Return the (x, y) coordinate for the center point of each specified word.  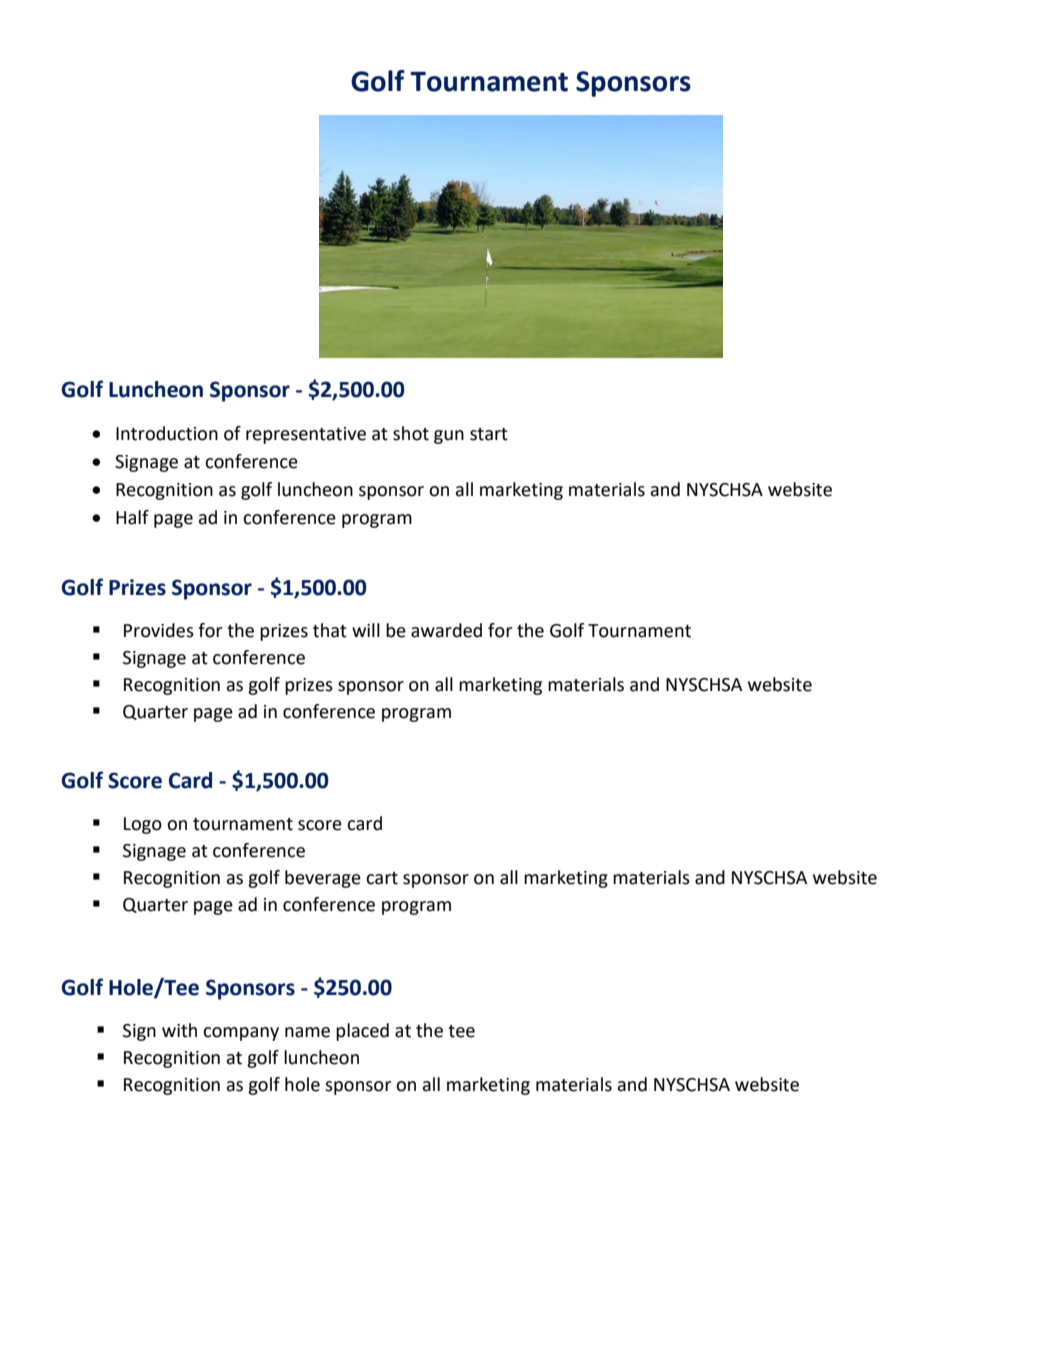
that (330, 630)
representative (306, 435)
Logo (143, 825)
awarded (446, 630)
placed (362, 1032)
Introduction (167, 433)
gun (449, 437)
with (179, 1030)
